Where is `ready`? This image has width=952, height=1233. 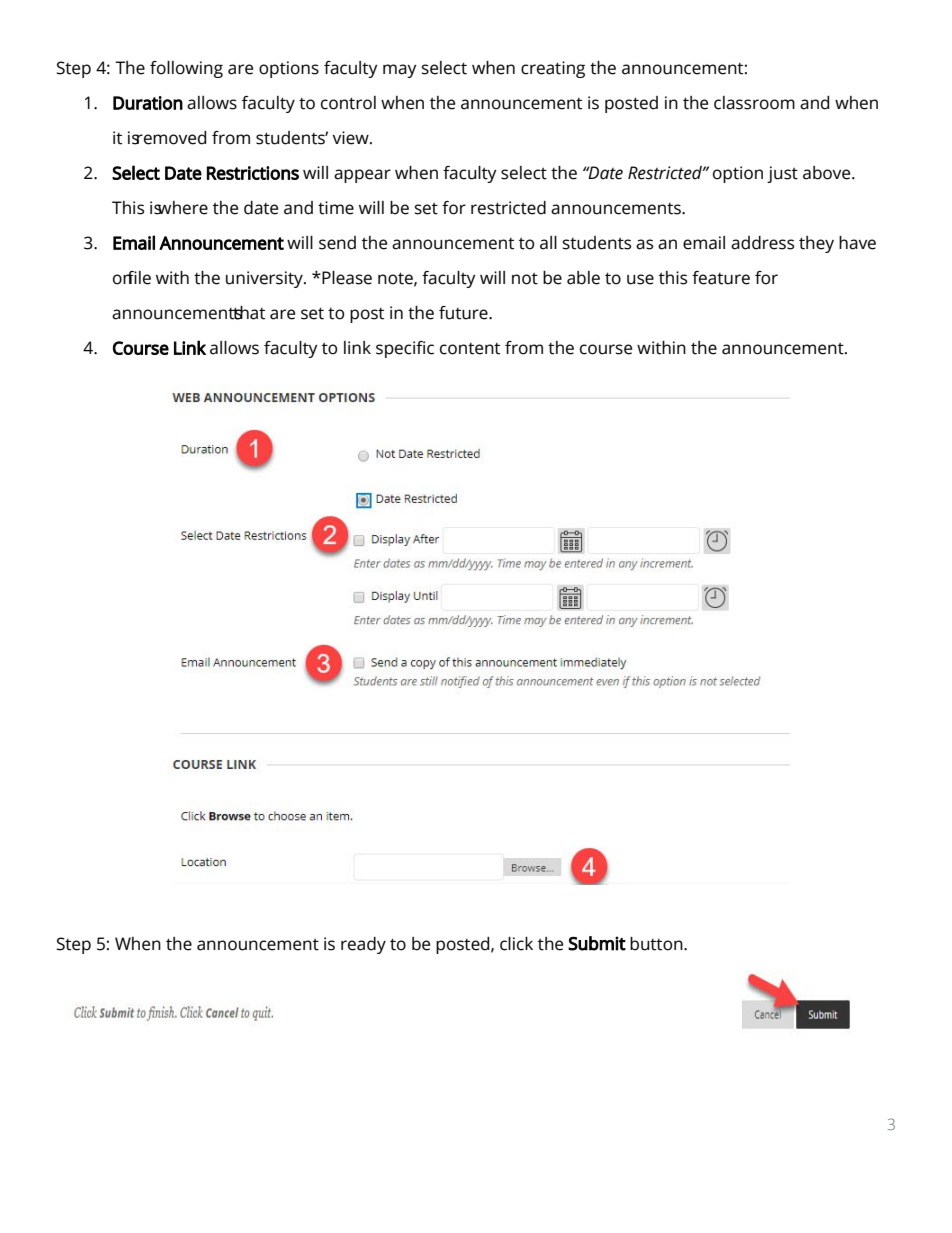
ready is located at coordinates (363, 945).
